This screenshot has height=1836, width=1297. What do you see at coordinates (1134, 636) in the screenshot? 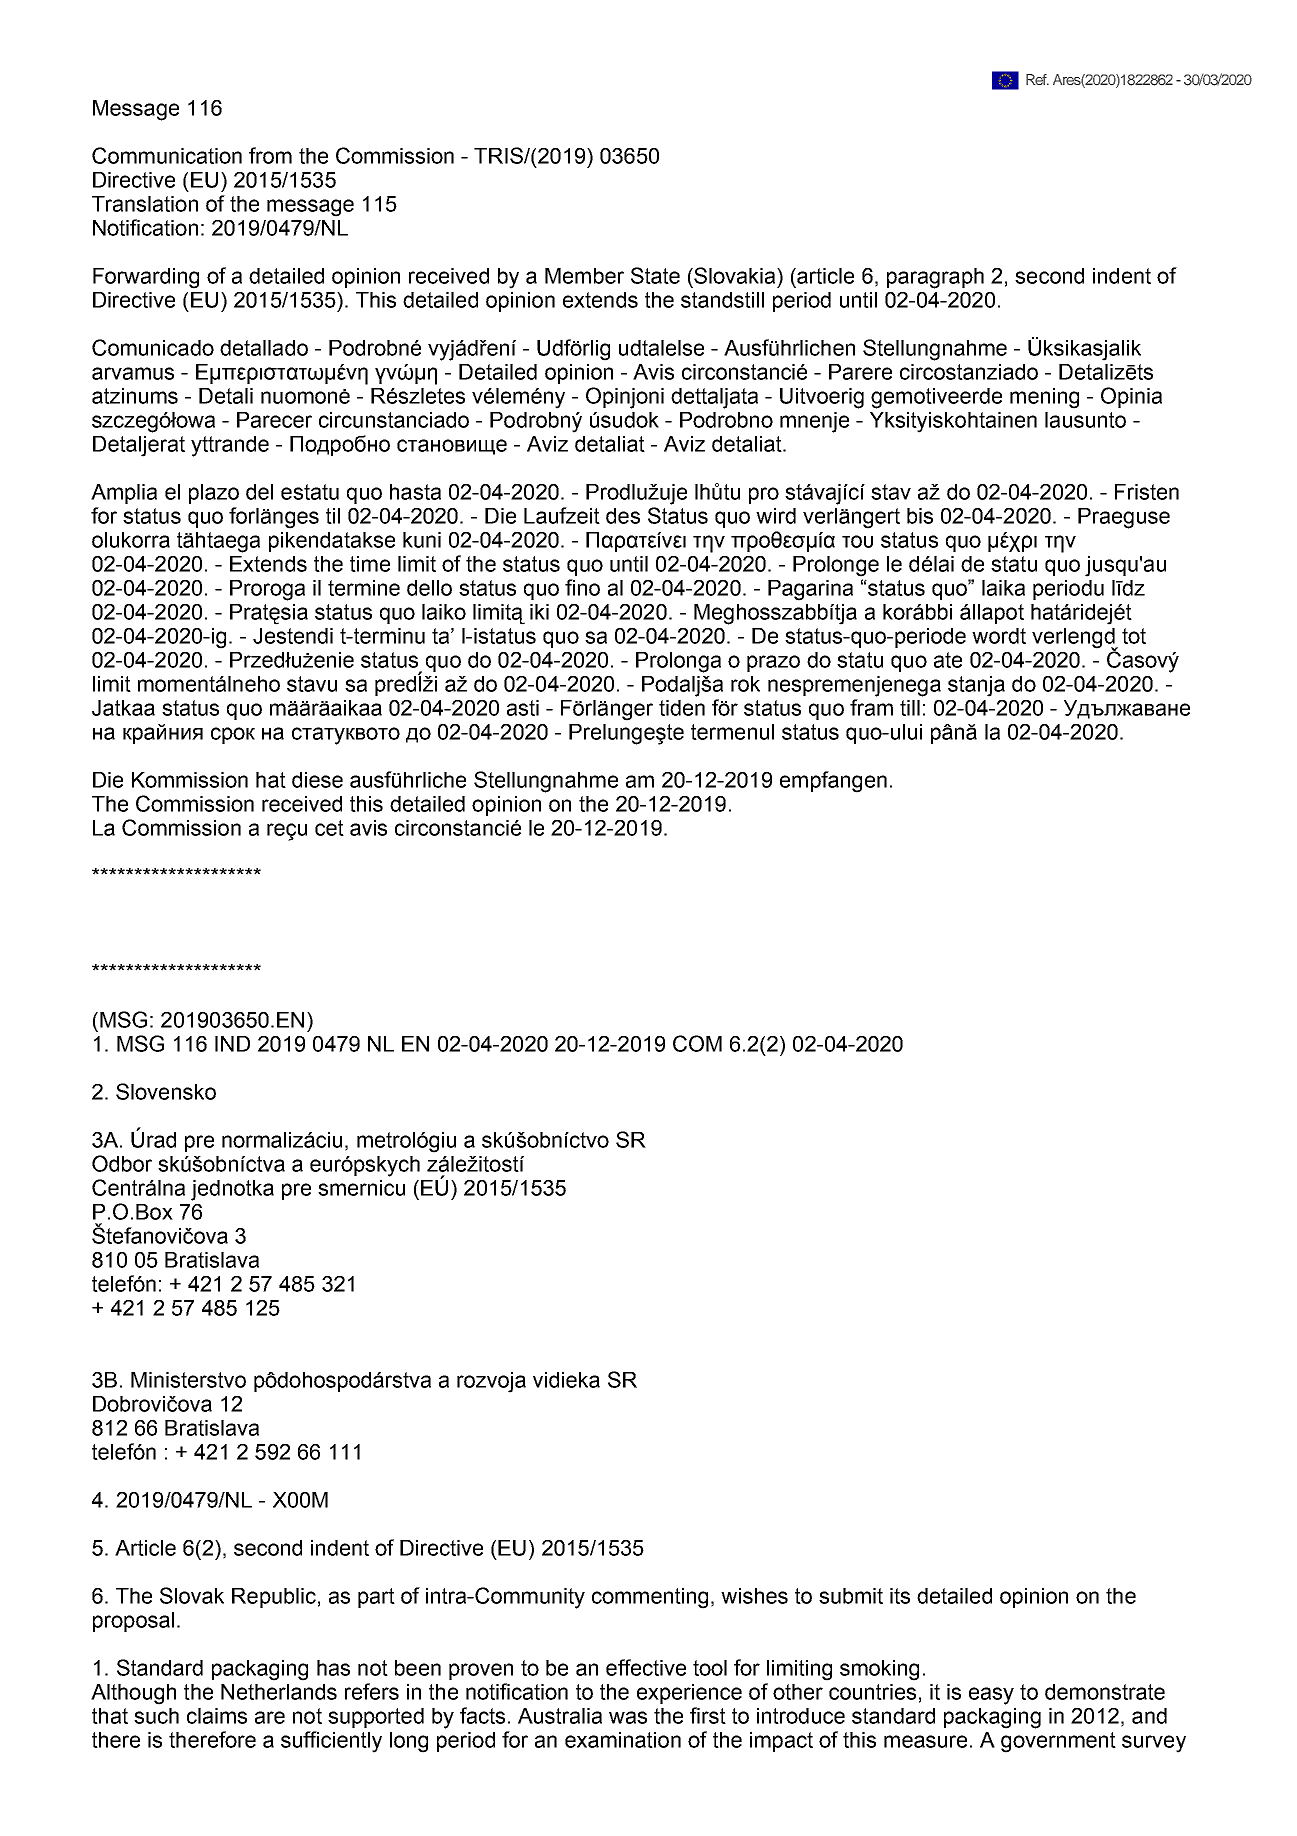
I see `tot` at bounding box center [1134, 636].
